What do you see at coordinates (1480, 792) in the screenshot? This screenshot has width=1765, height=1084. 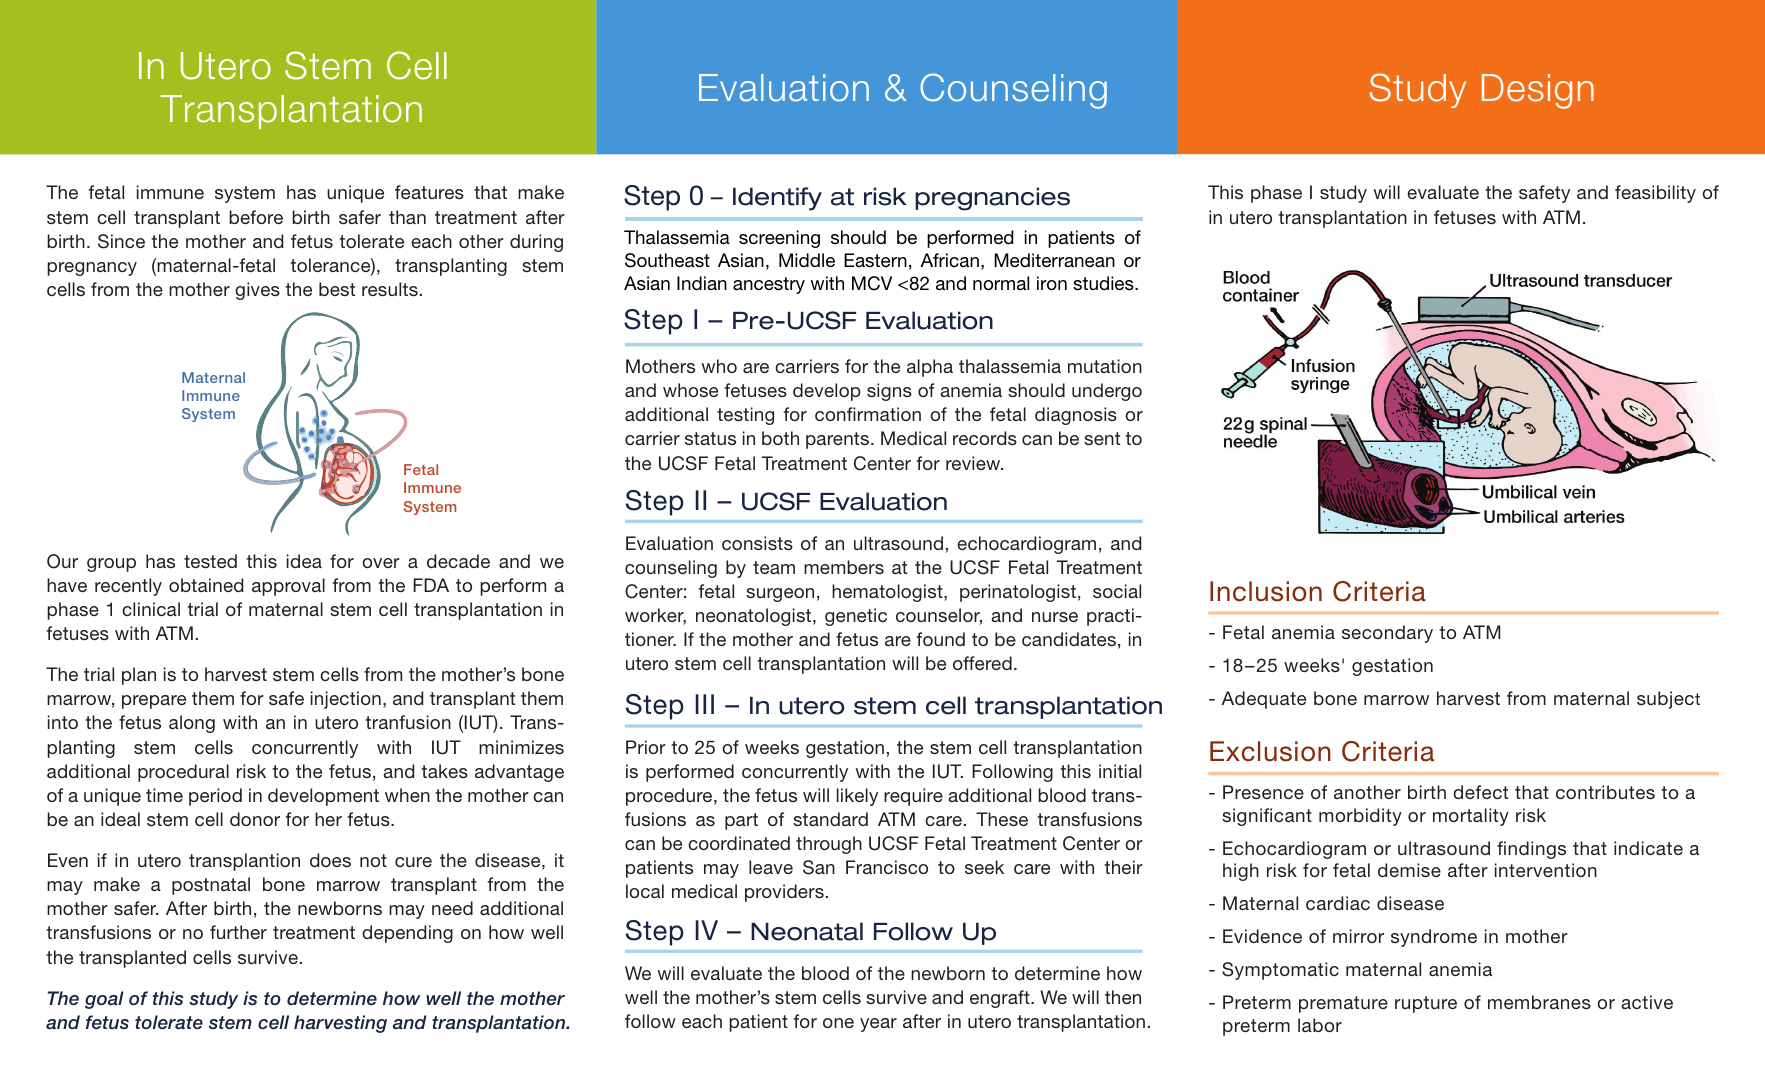 I see `defect` at bounding box center [1480, 792].
